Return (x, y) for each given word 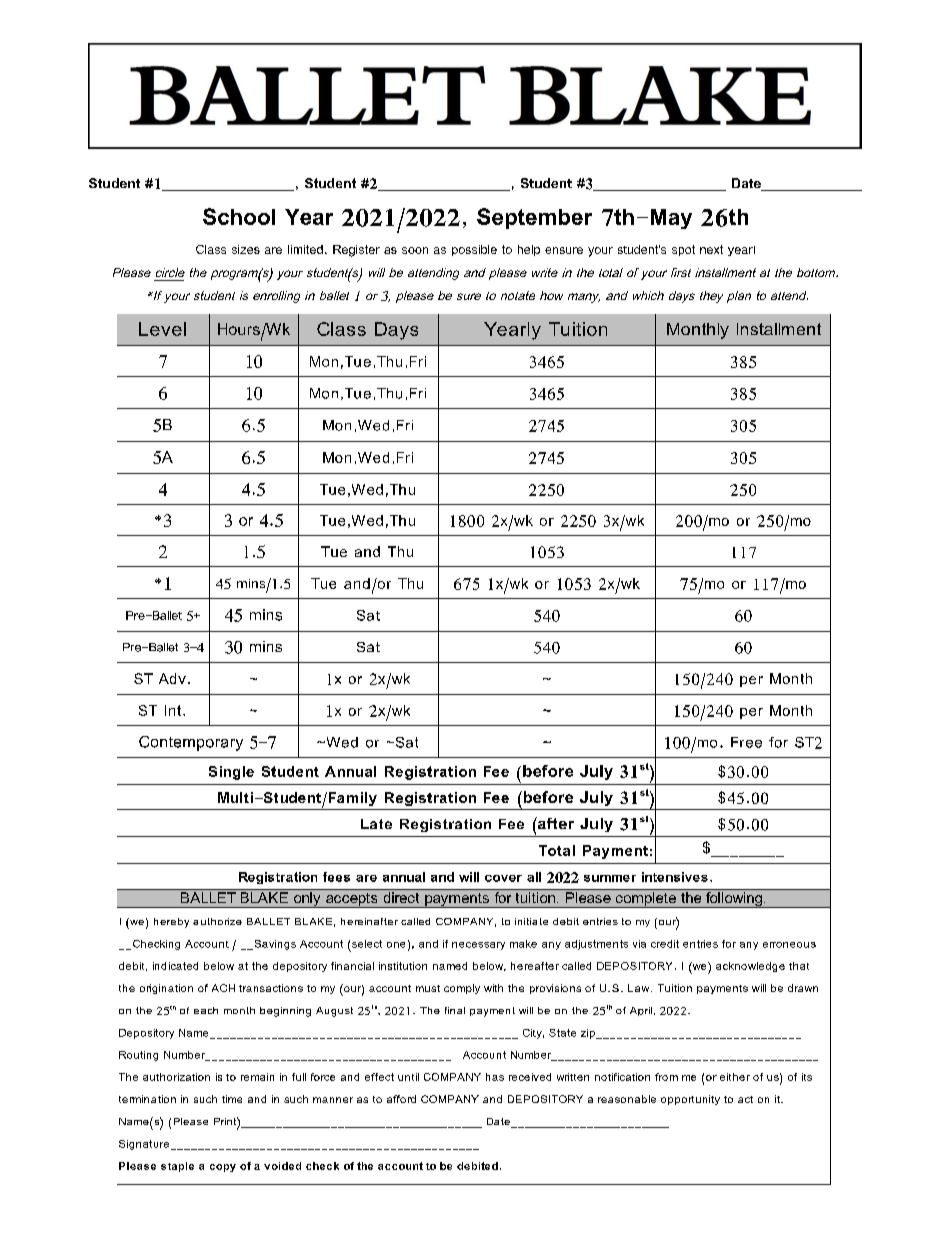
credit (665, 944)
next (711, 249)
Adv (172, 678)
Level (162, 329)
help (529, 250)
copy (223, 1168)
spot (683, 250)
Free (746, 742)
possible (474, 250)
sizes (246, 249)
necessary (478, 946)
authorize (217, 921)
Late (376, 824)
